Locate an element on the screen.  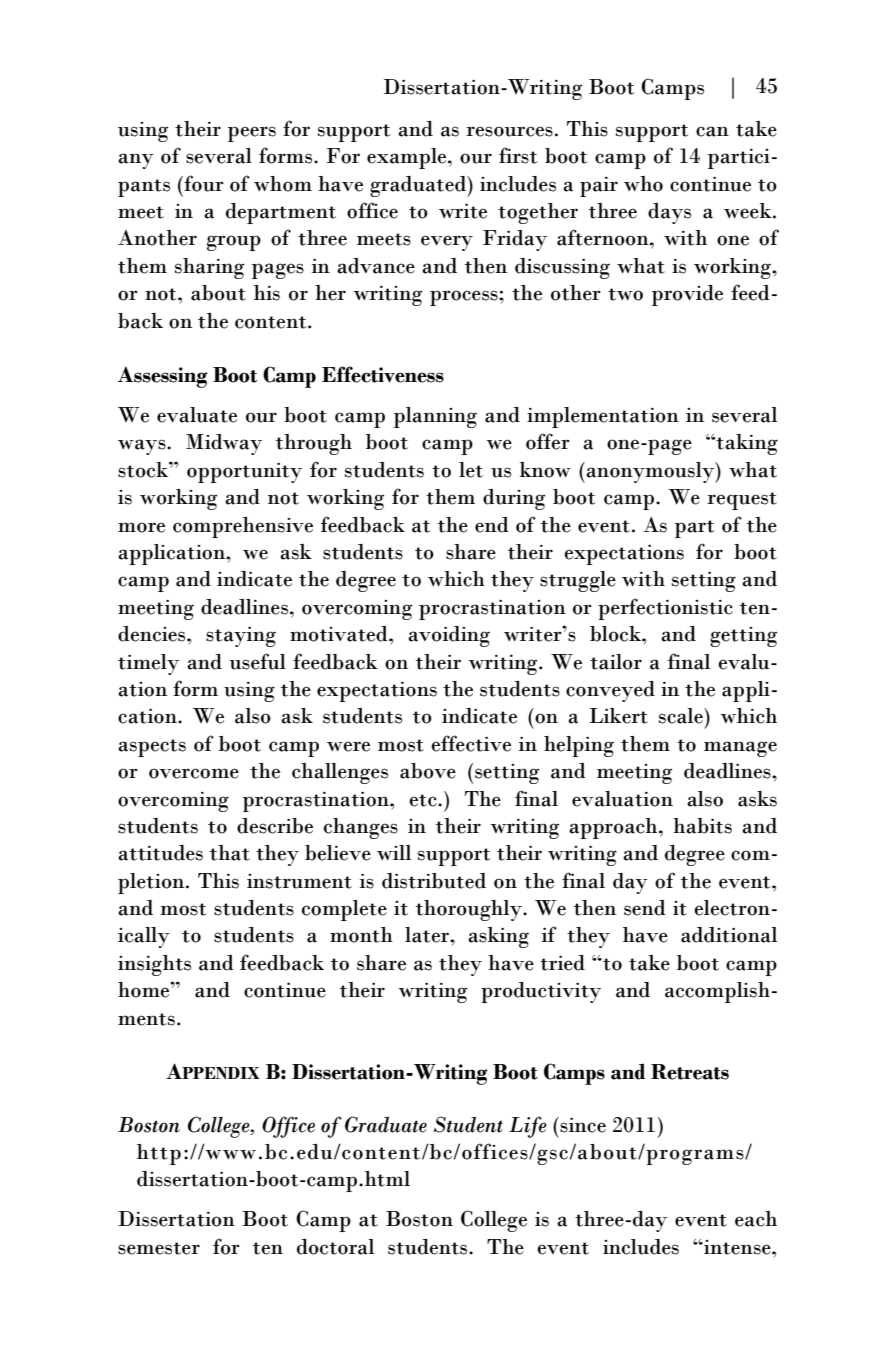
perfectionistic is located at coordinates (665, 609).
